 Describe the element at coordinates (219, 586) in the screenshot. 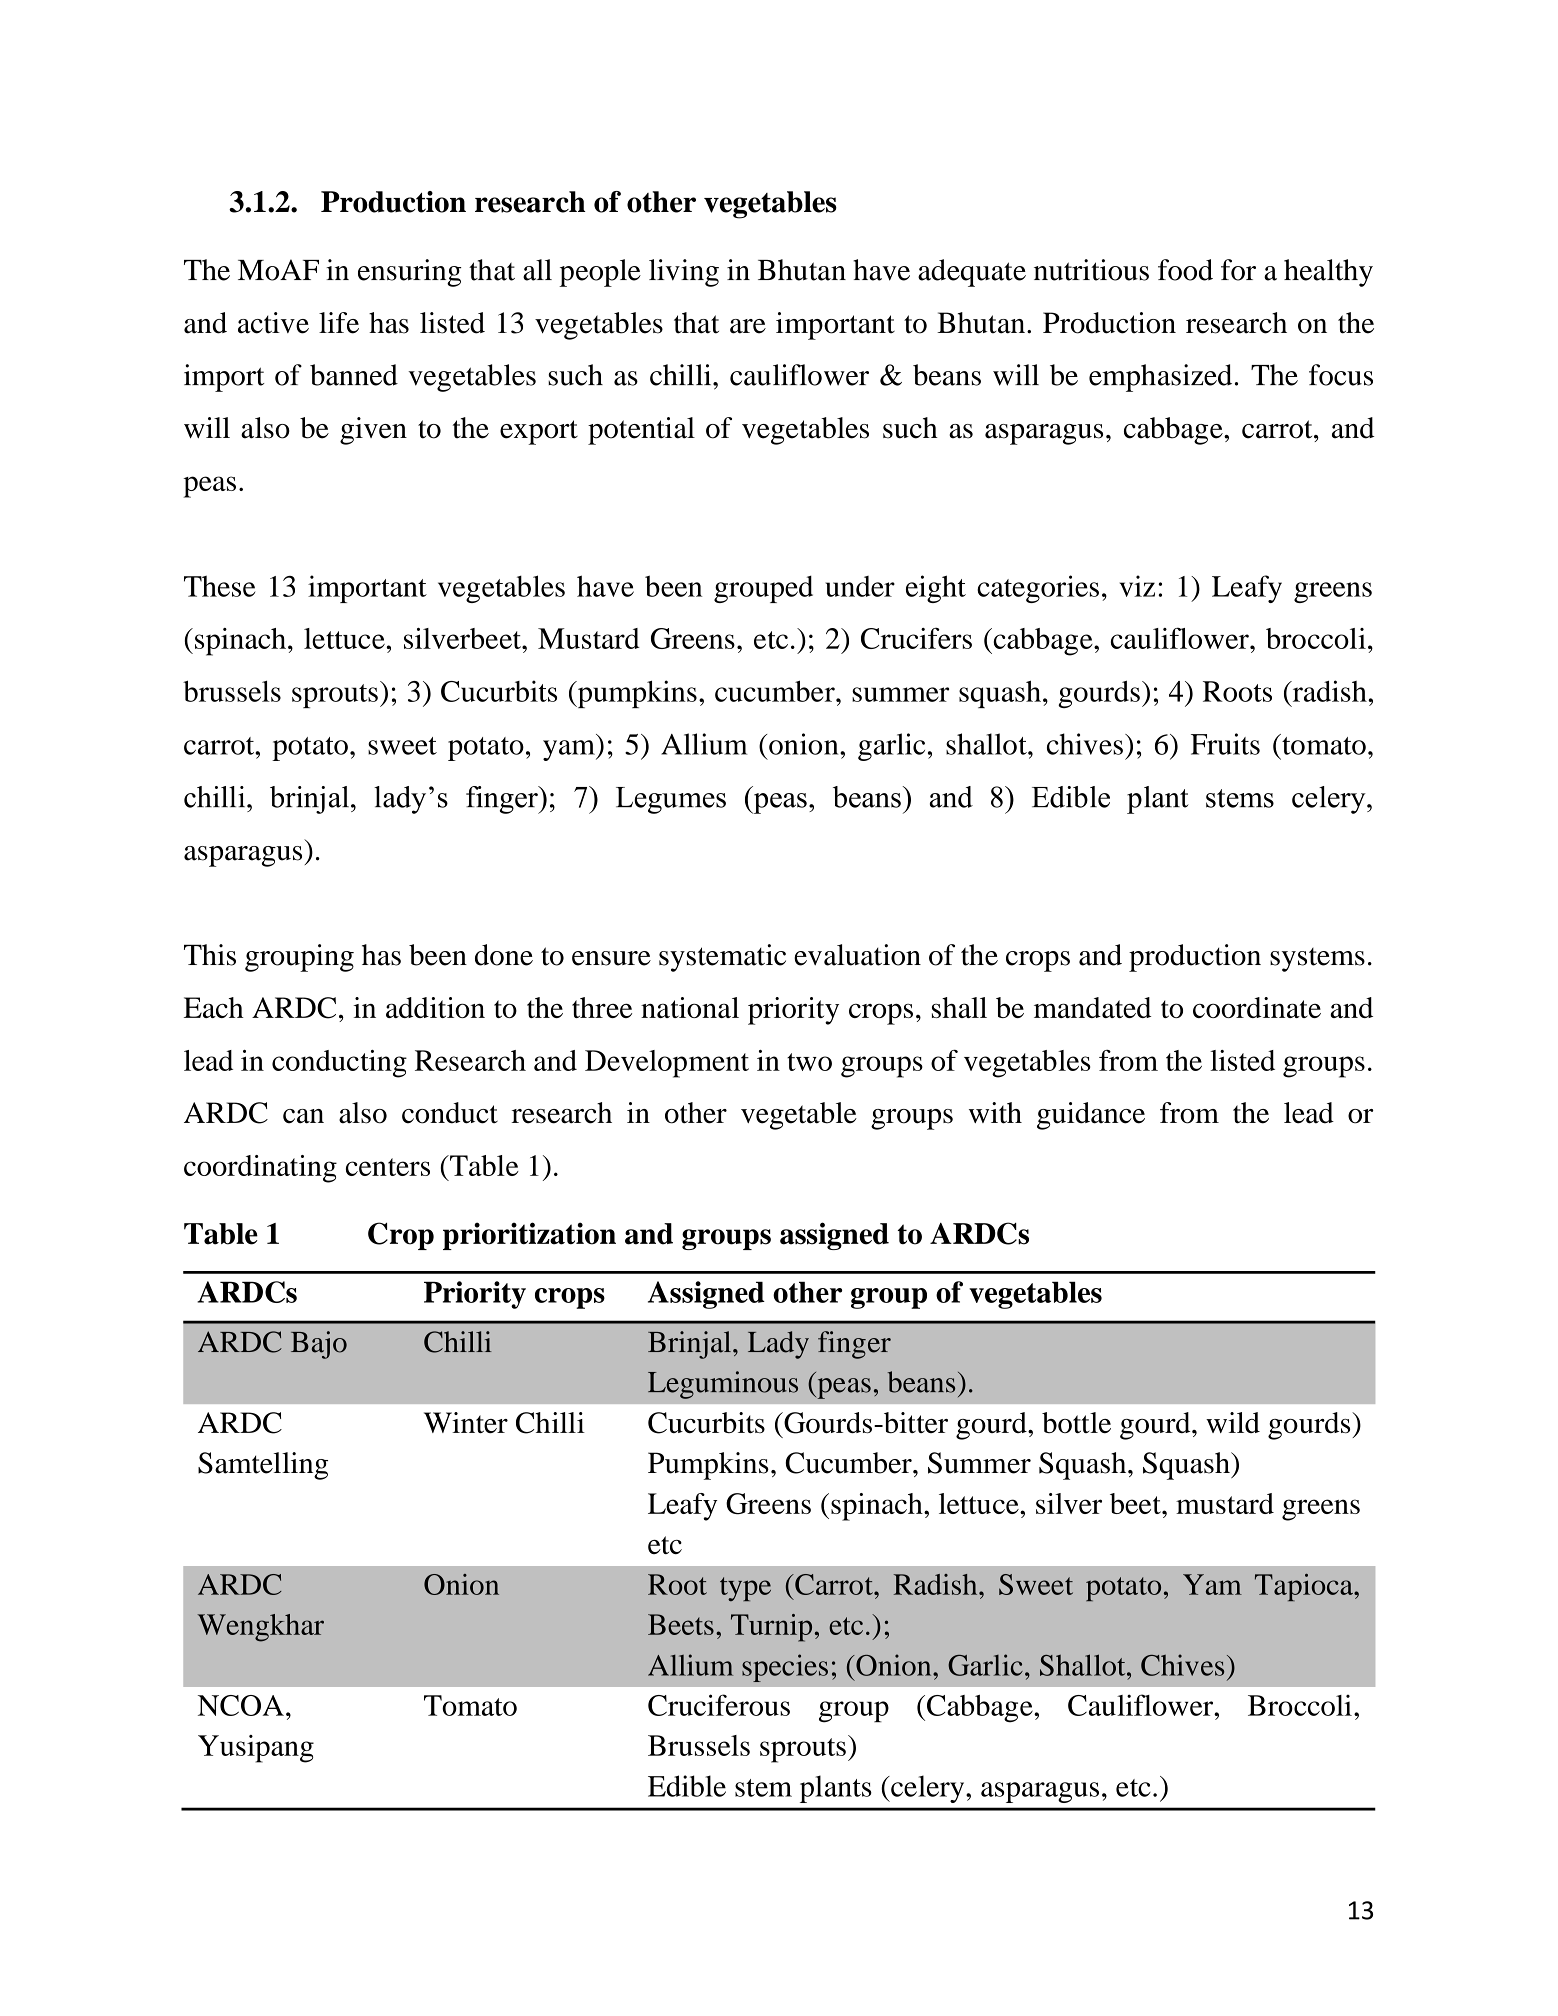

I see `These` at that location.
